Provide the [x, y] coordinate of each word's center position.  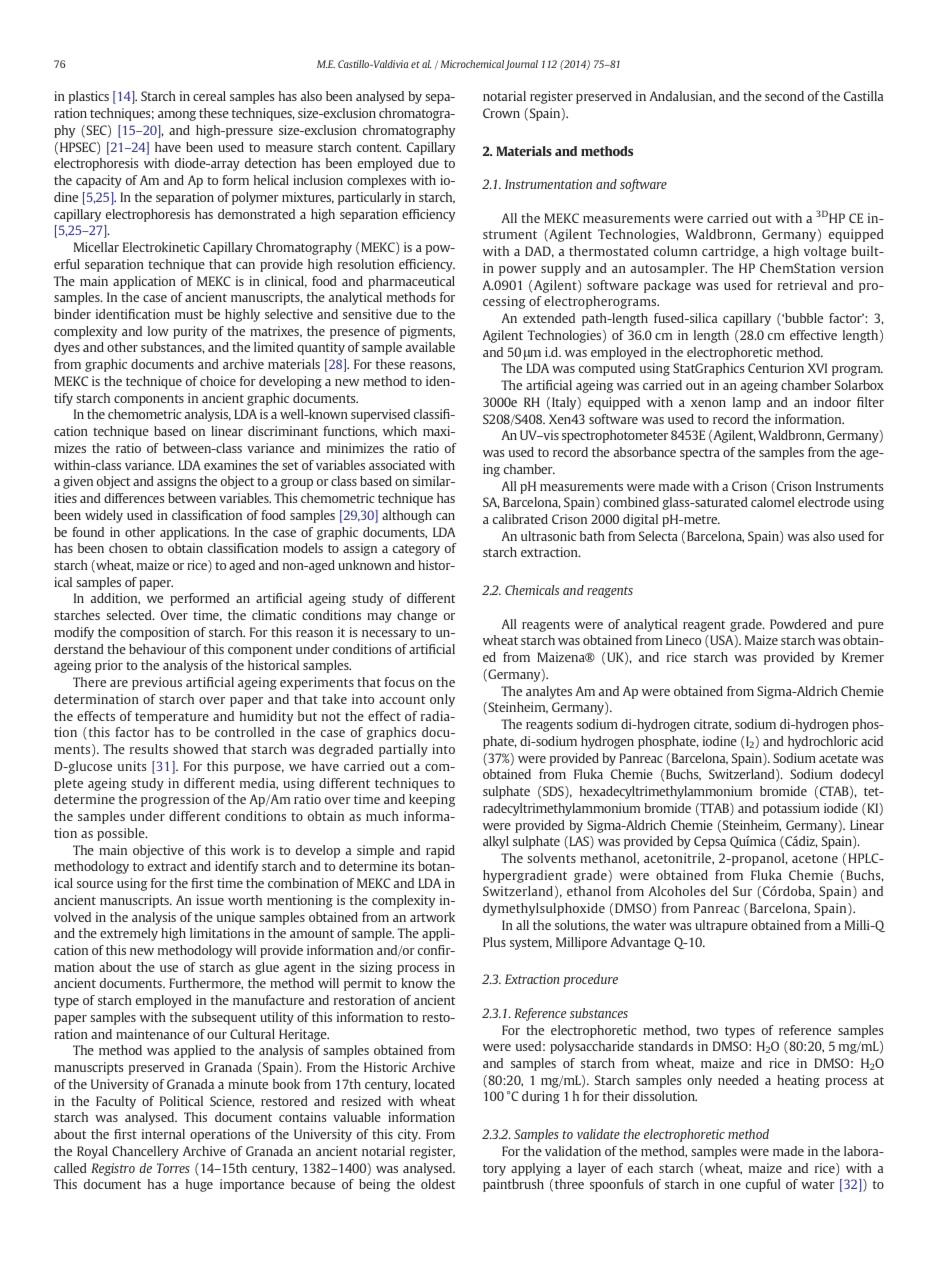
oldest [438, 1184]
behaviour [157, 649]
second [784, 96]
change [417, 616]
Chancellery [145, 1152]
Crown [501, 113]
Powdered [798, 624]
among [177, 116]
